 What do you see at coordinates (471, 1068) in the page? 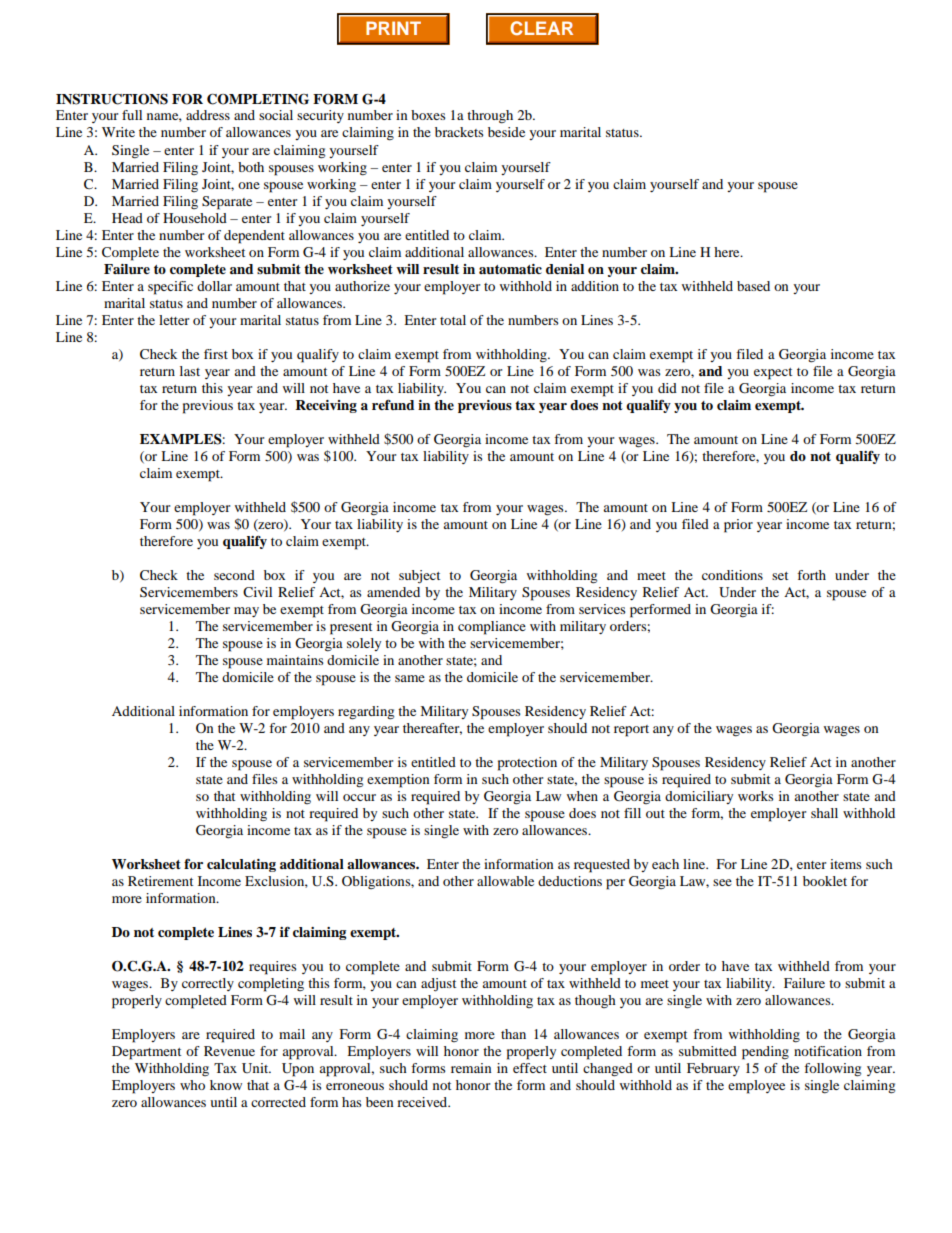
I see `remain` at bounding box center [471, 1068].
